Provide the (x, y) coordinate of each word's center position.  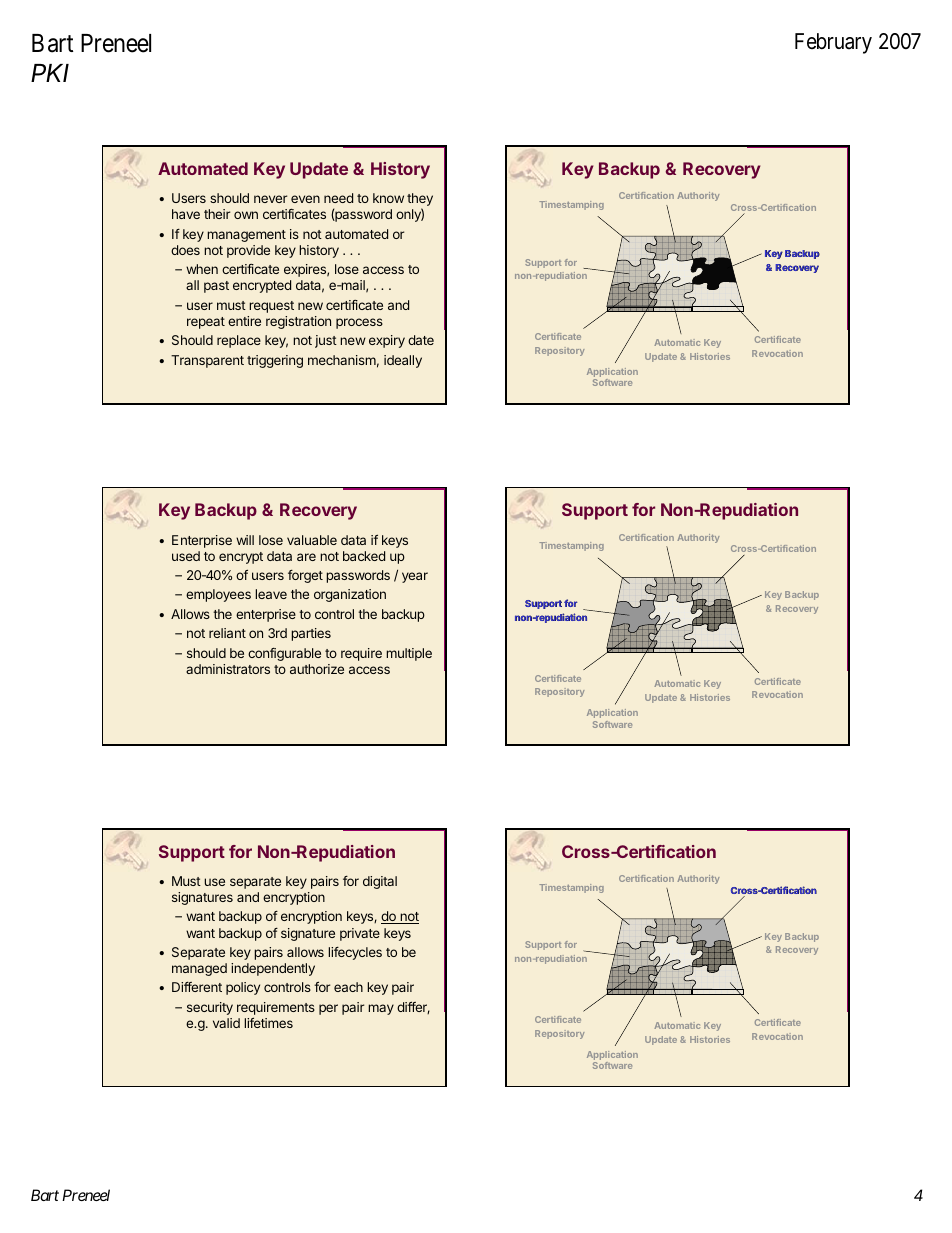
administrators (228, 669)
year (415, 577)
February (833, 43)
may (381, 1009)
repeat (206, 323)
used (186, 556)
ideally (403, 361)
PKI (50, 73)
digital (380, 882)
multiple (409, 654)
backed (364, 556)
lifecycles (355, 953)
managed (199, 969)
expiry (387, 341)
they (420, 201)
